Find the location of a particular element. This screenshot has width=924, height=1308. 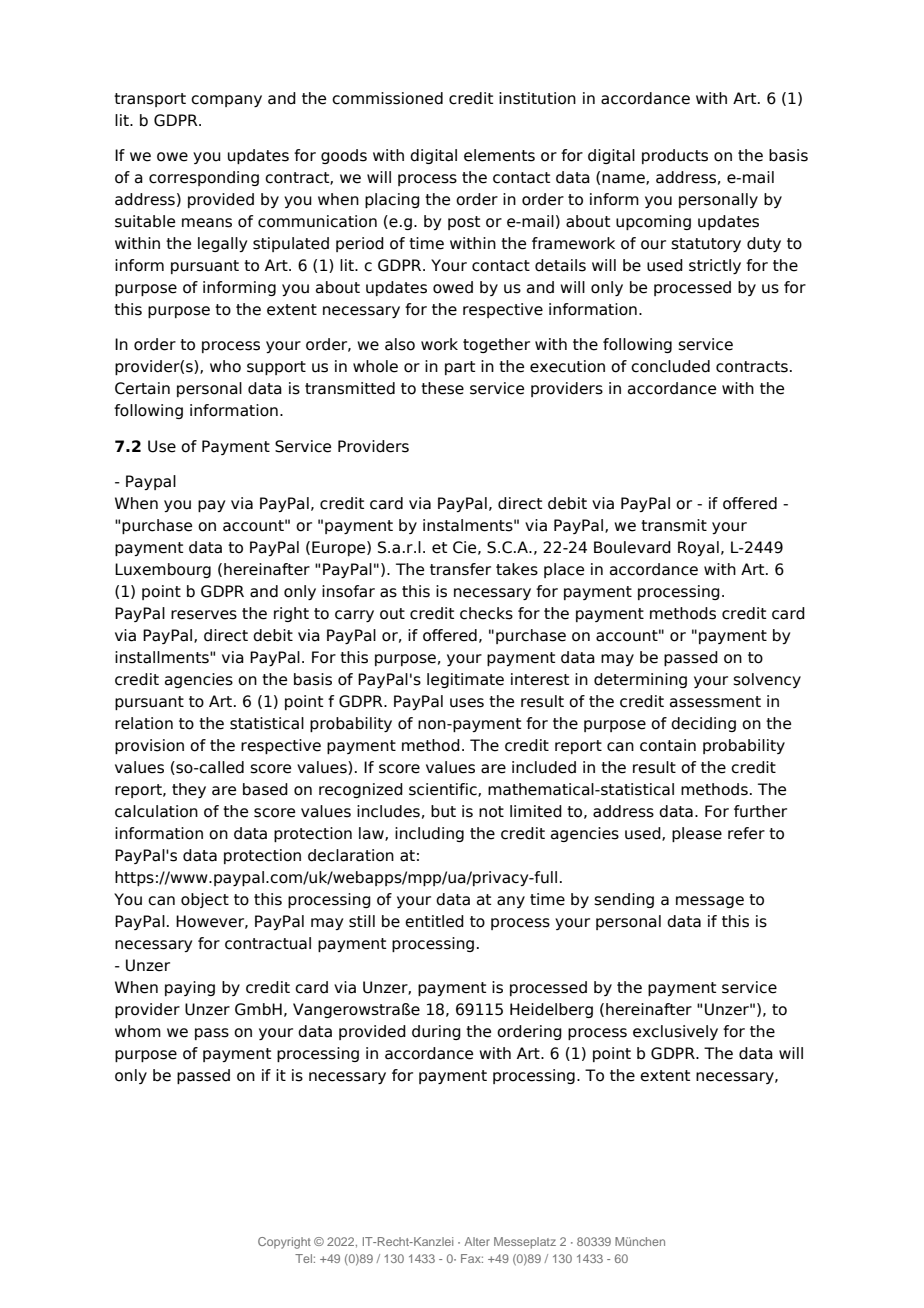

Royal is located at coordinates (698, 548).
